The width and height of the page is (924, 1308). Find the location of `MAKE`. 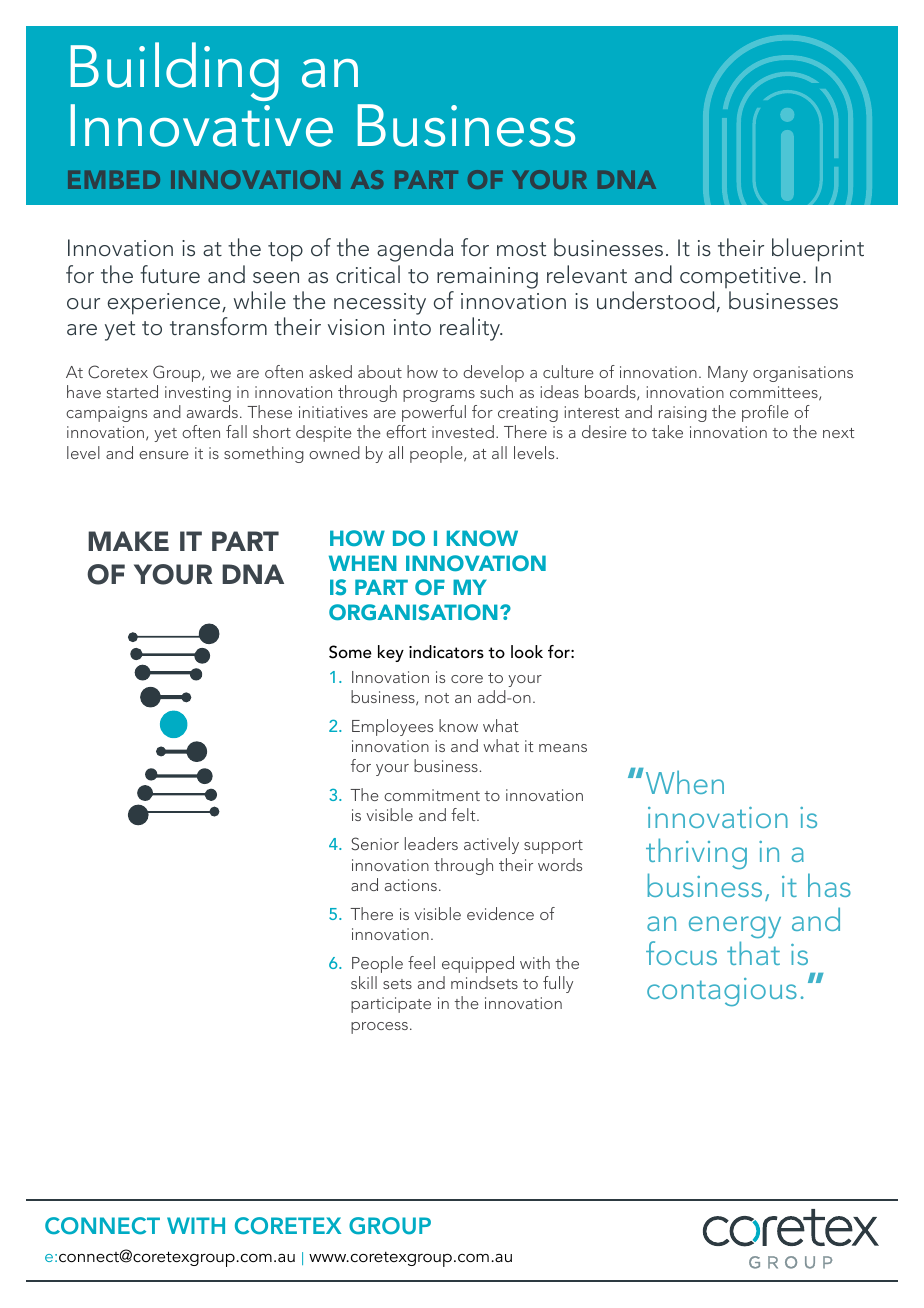

MAKE is located at coordinates (128, 541).
